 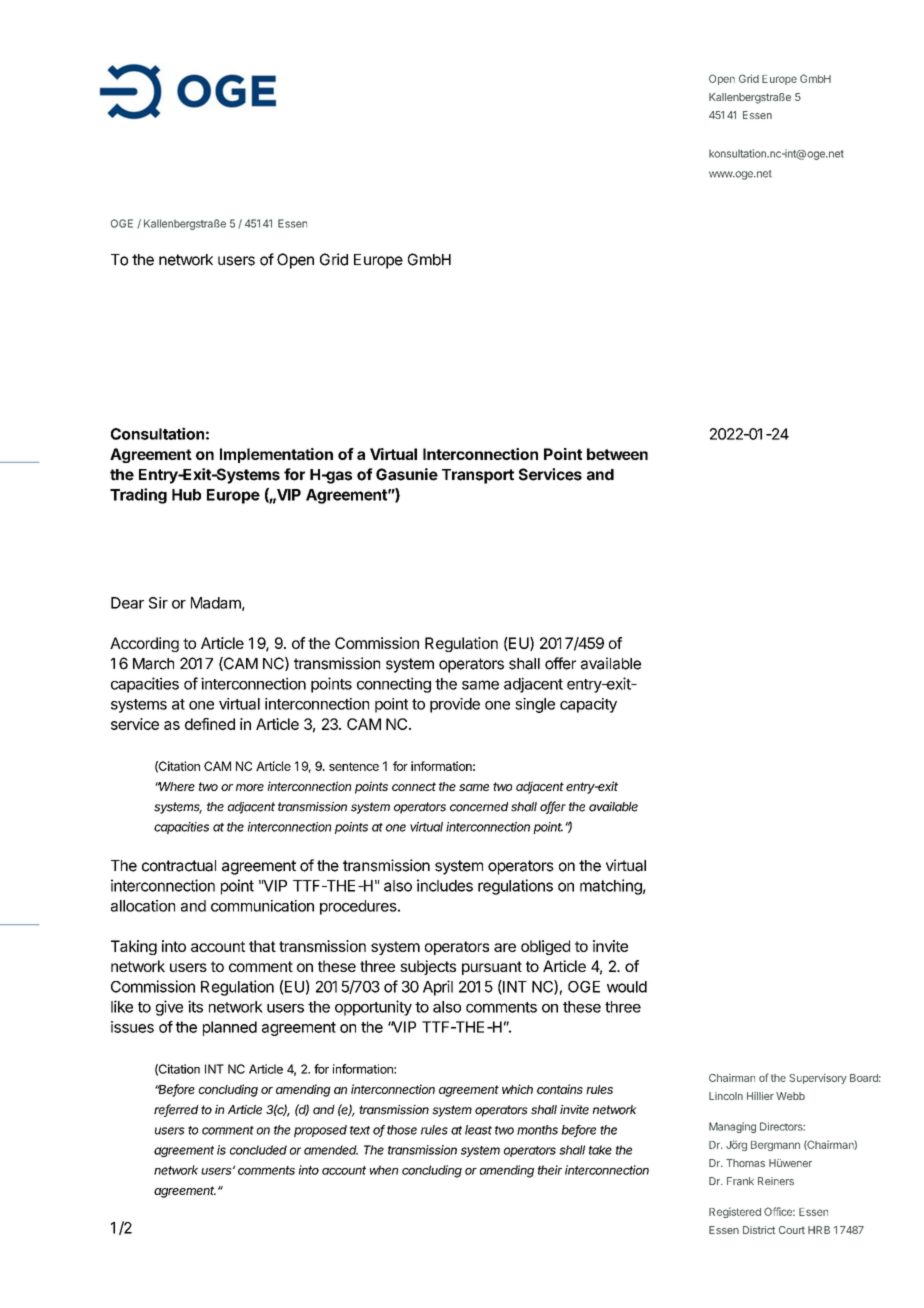 What do you see at coordinates (550, 1170) in the document?
I see `their` at bounding box center [550, 1170].
